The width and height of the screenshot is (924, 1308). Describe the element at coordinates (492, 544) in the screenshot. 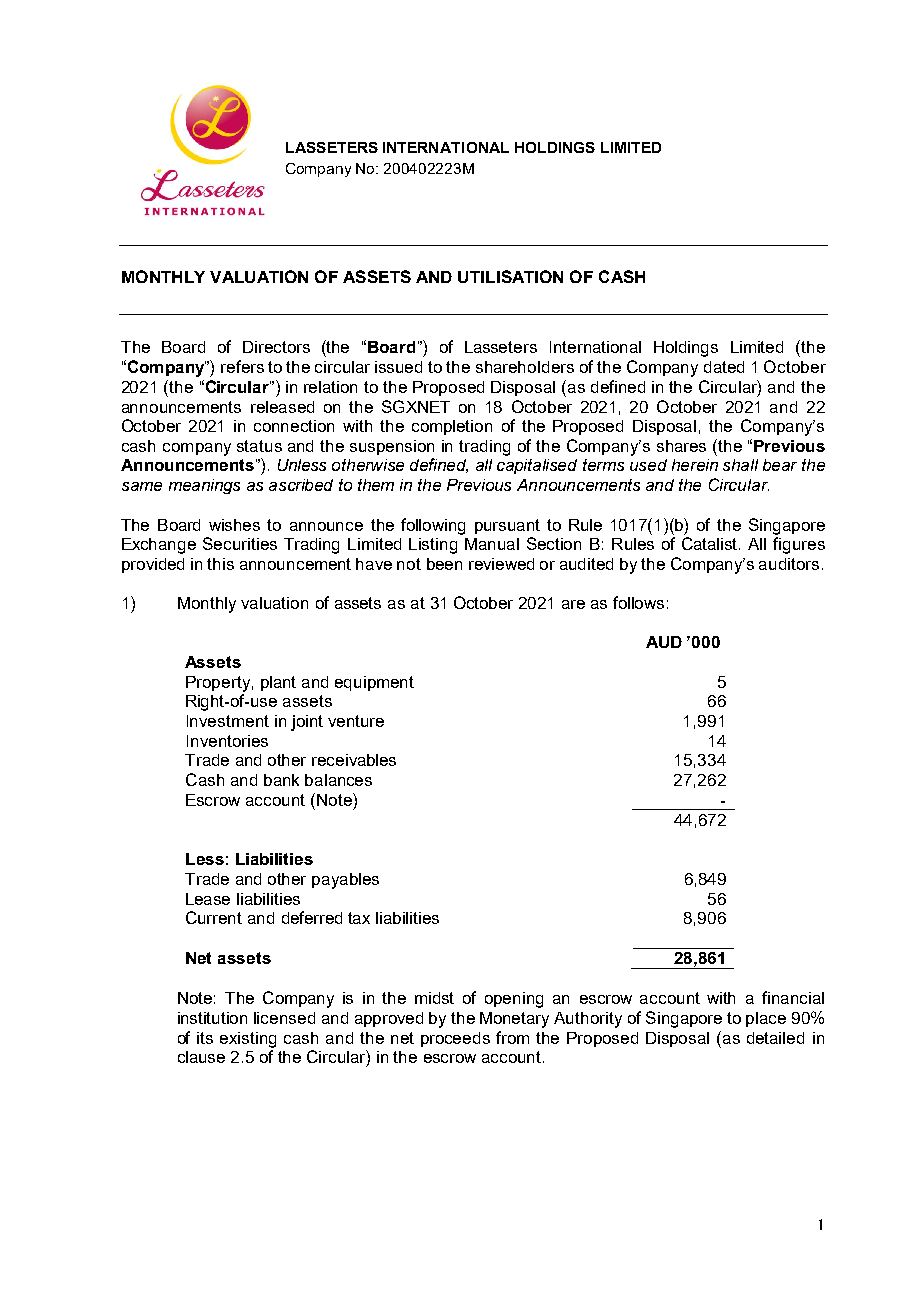

I see `Manual` at that location.
